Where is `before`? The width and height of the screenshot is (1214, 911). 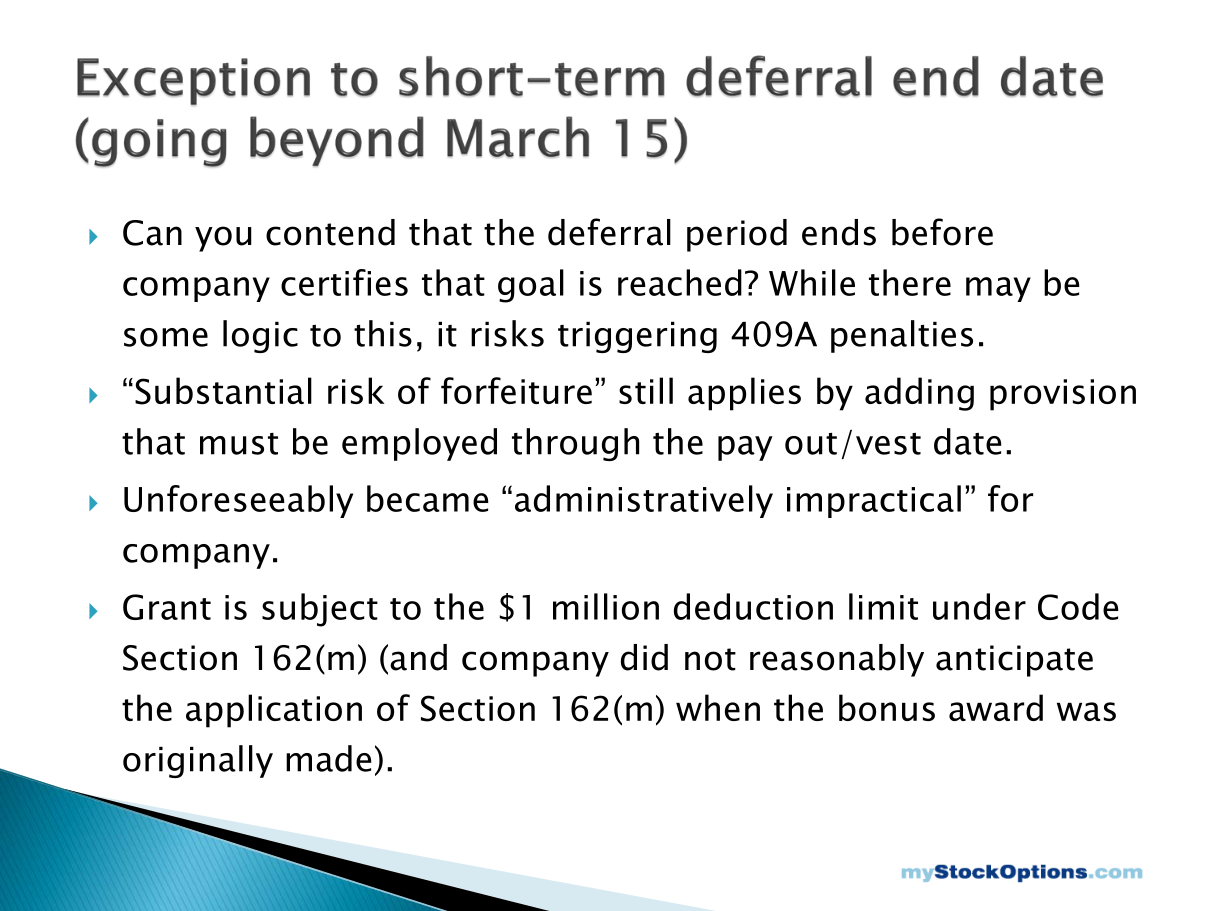
before is located at coordinates (942, 232).
